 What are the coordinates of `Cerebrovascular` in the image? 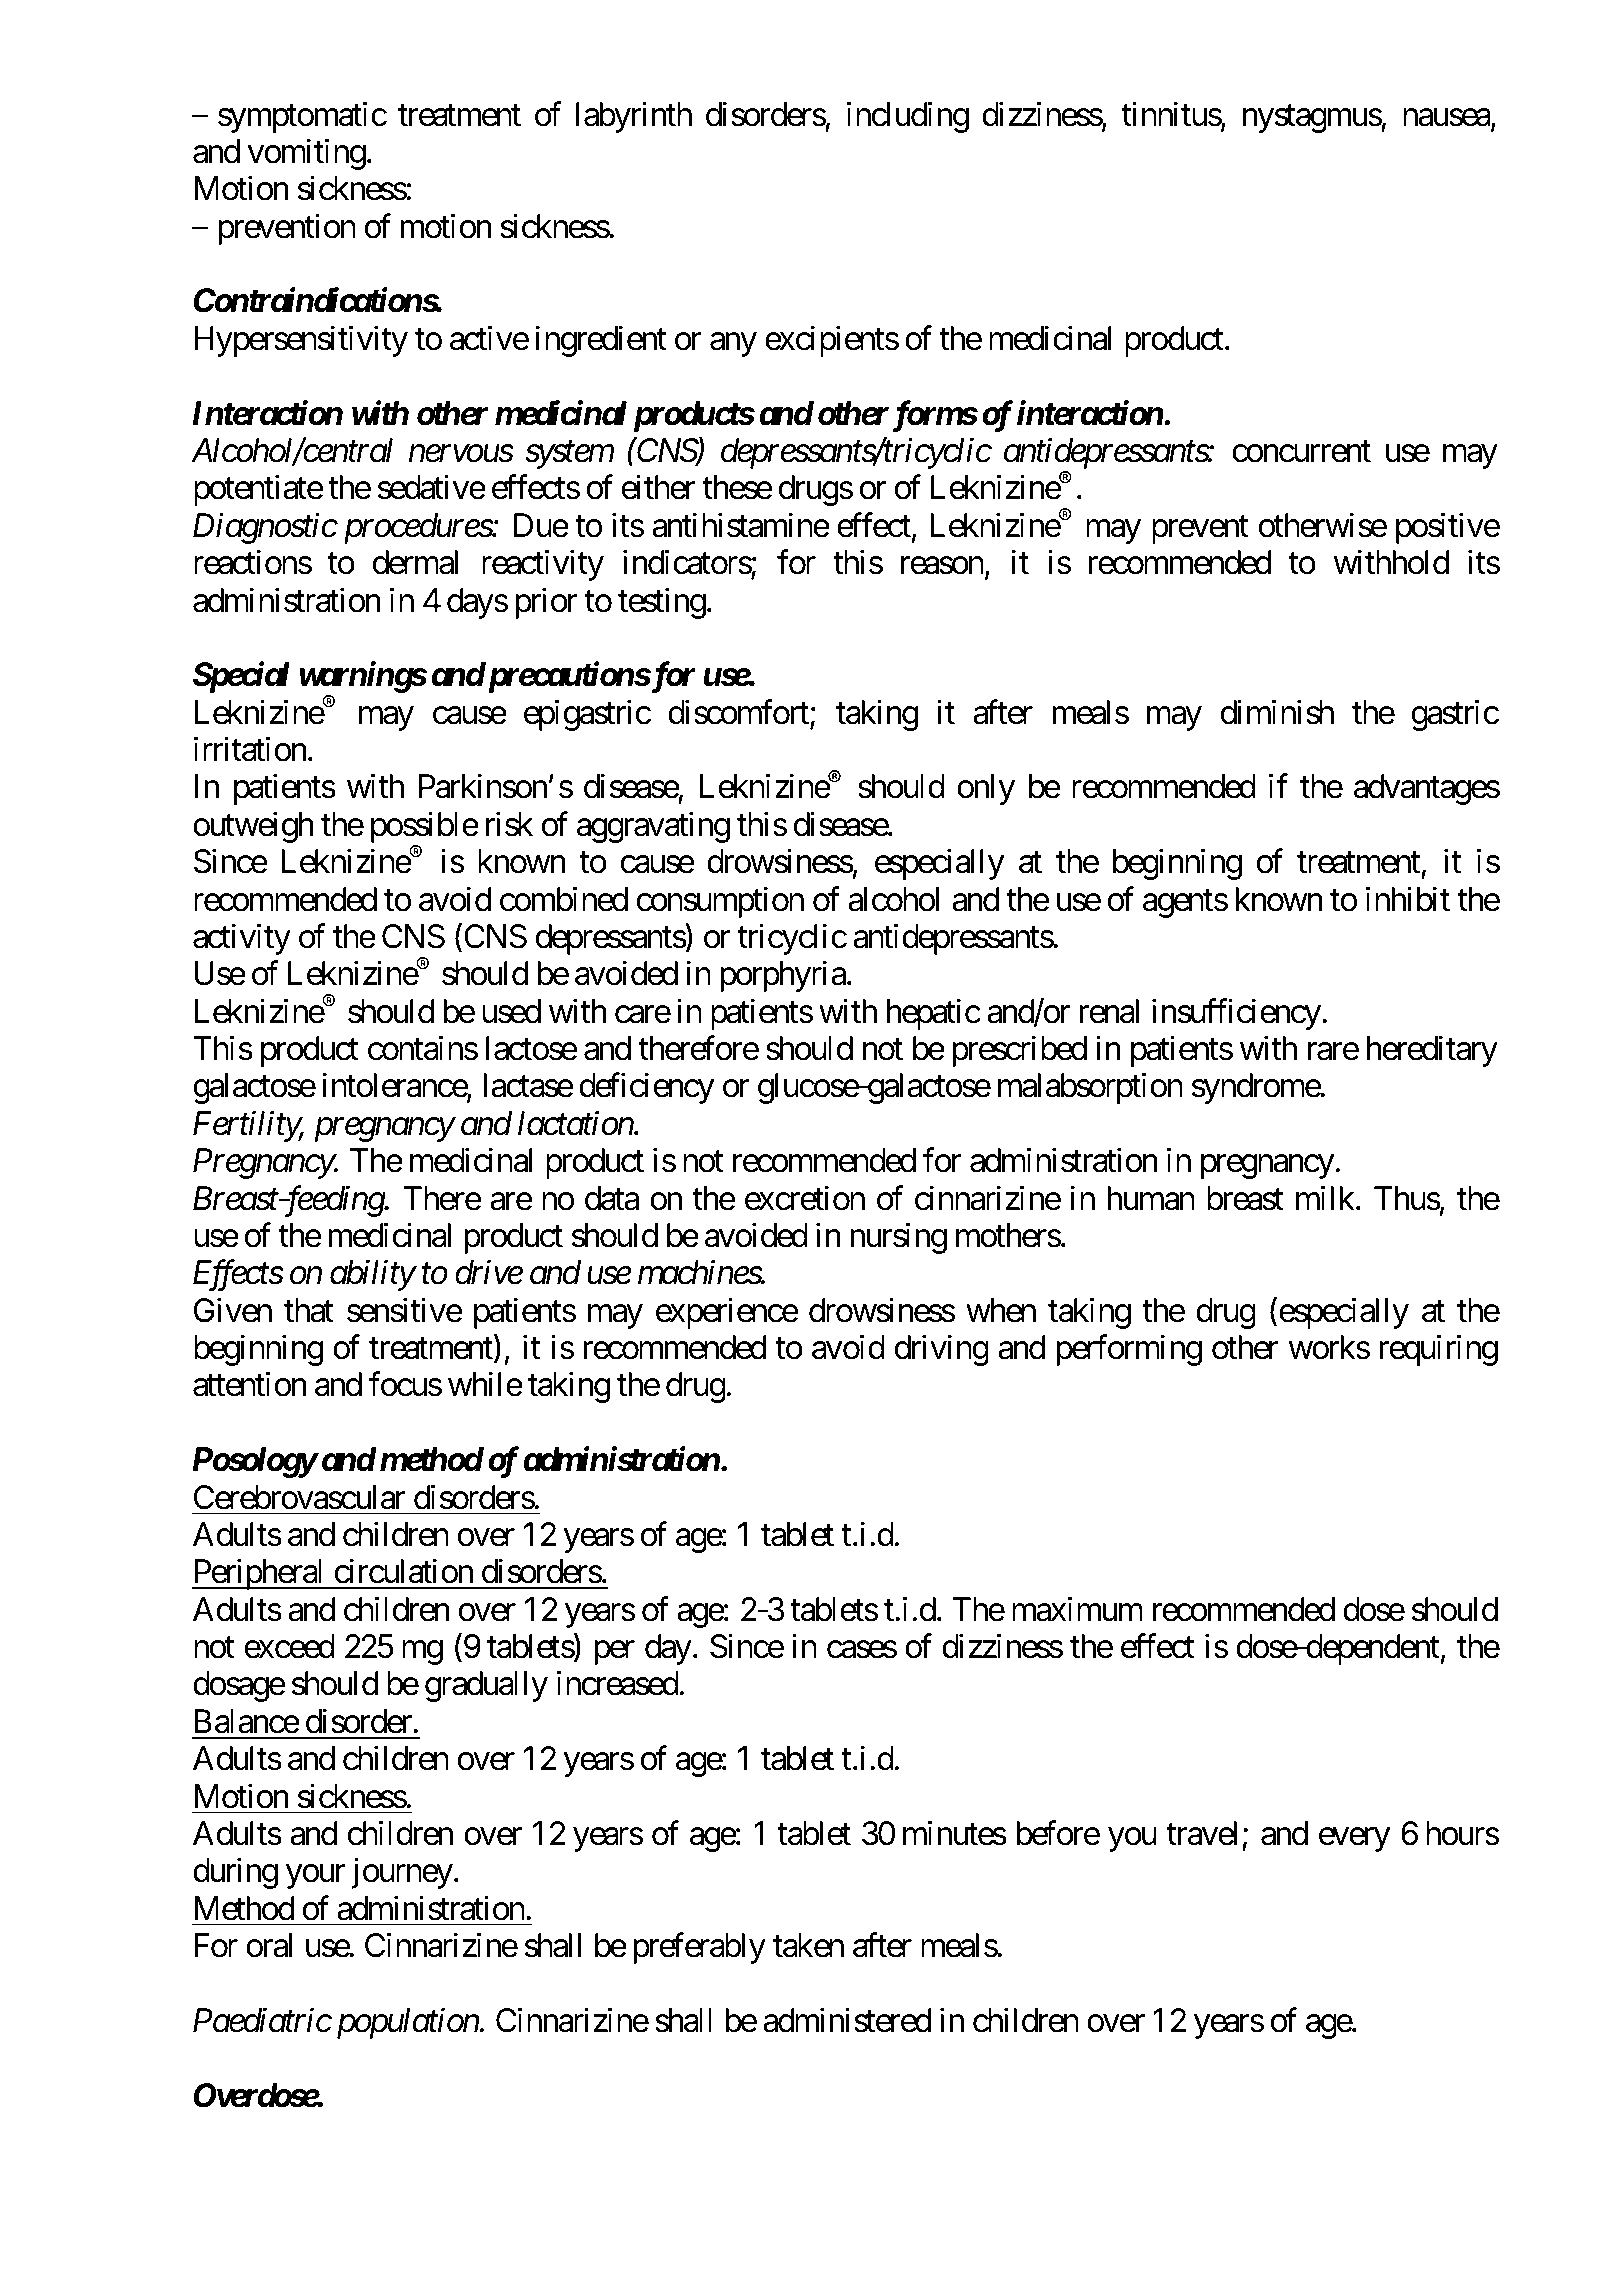 It's located at (300, 1497).
